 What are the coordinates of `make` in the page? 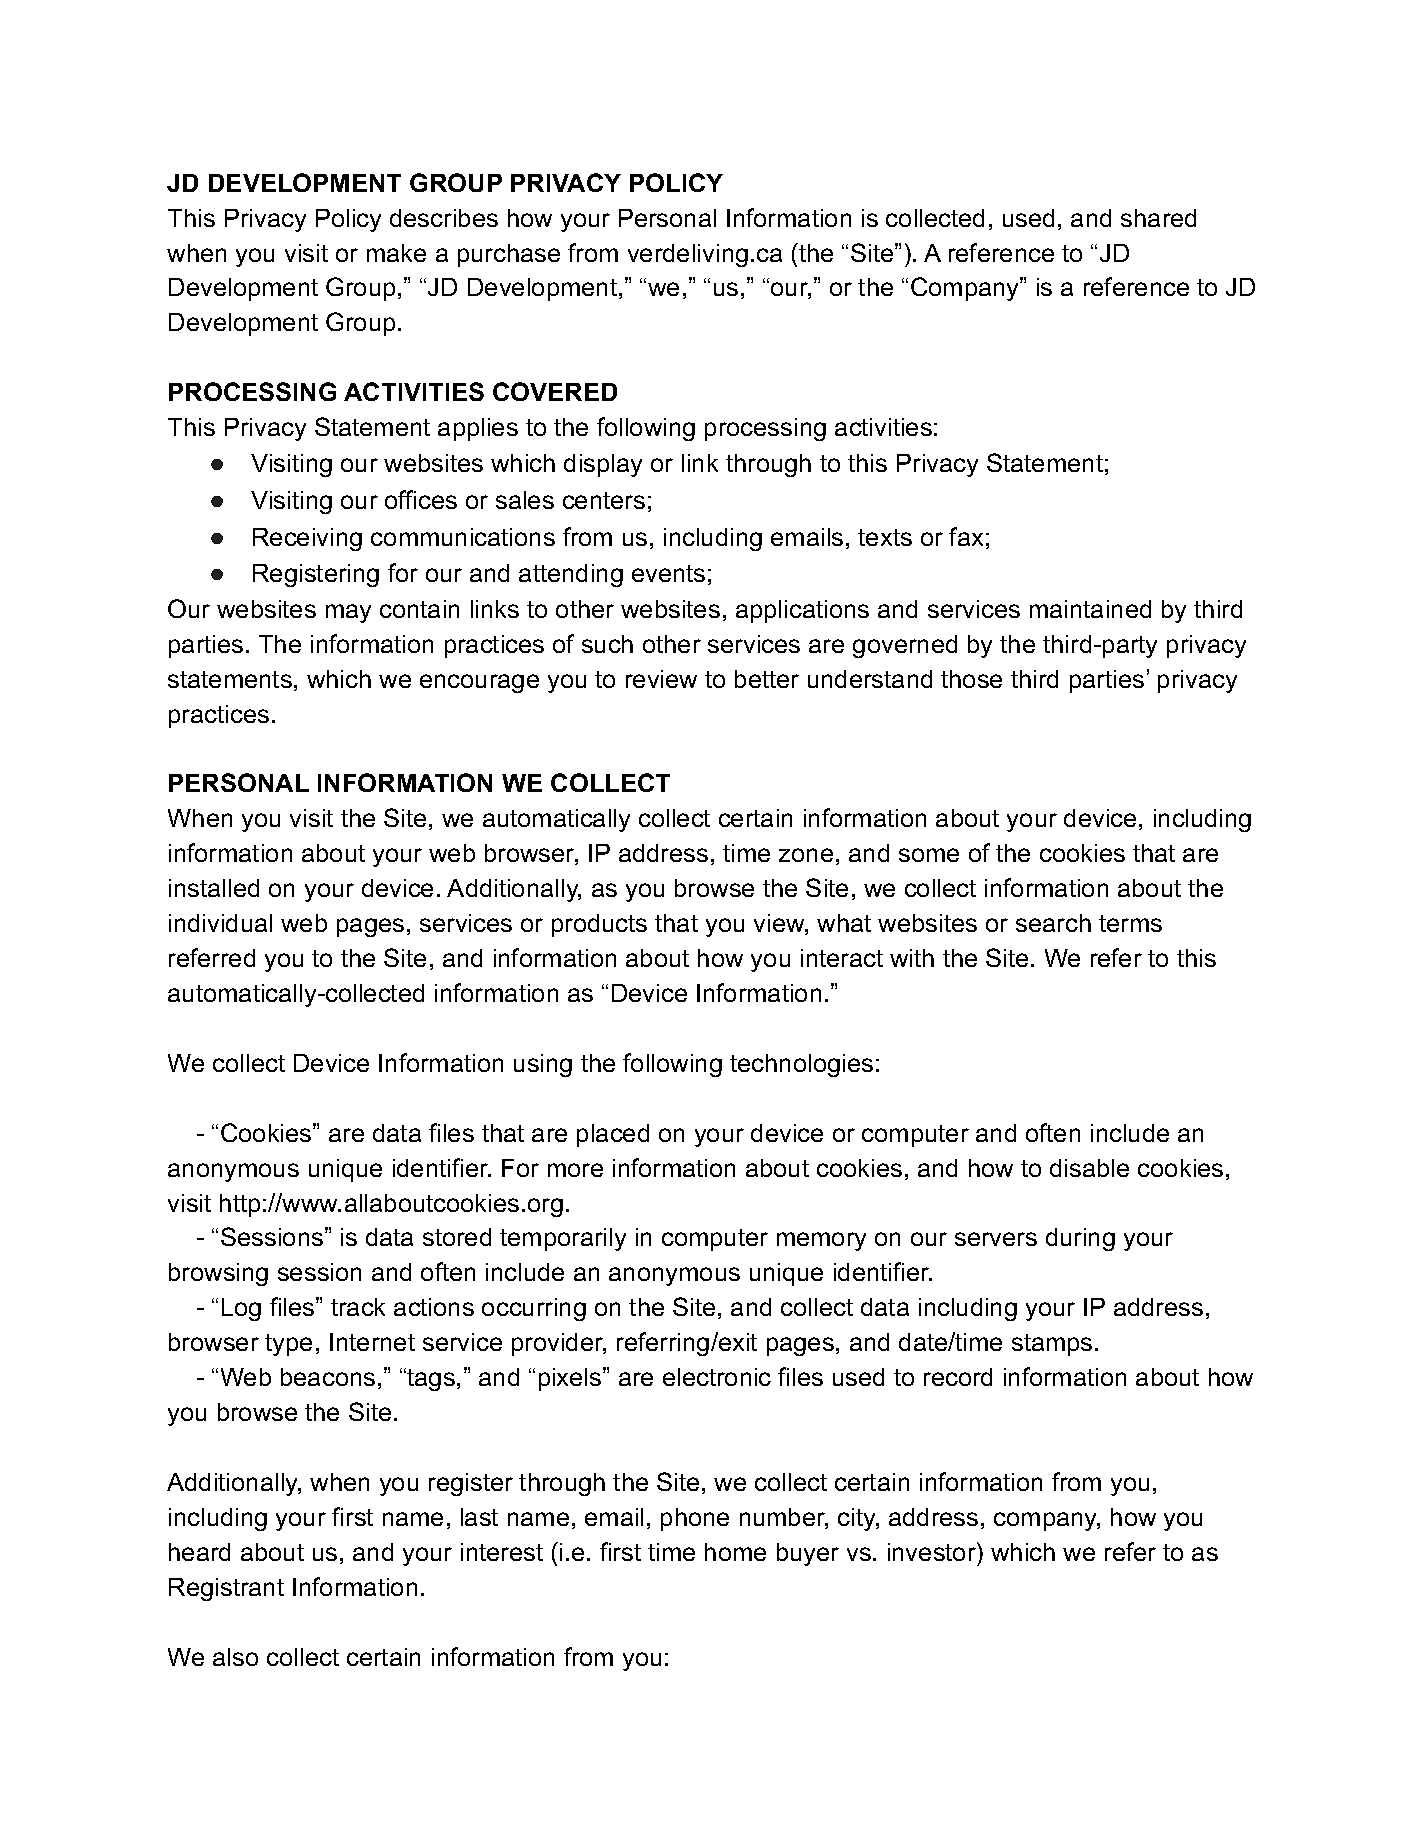 It's located at (396, 253).
